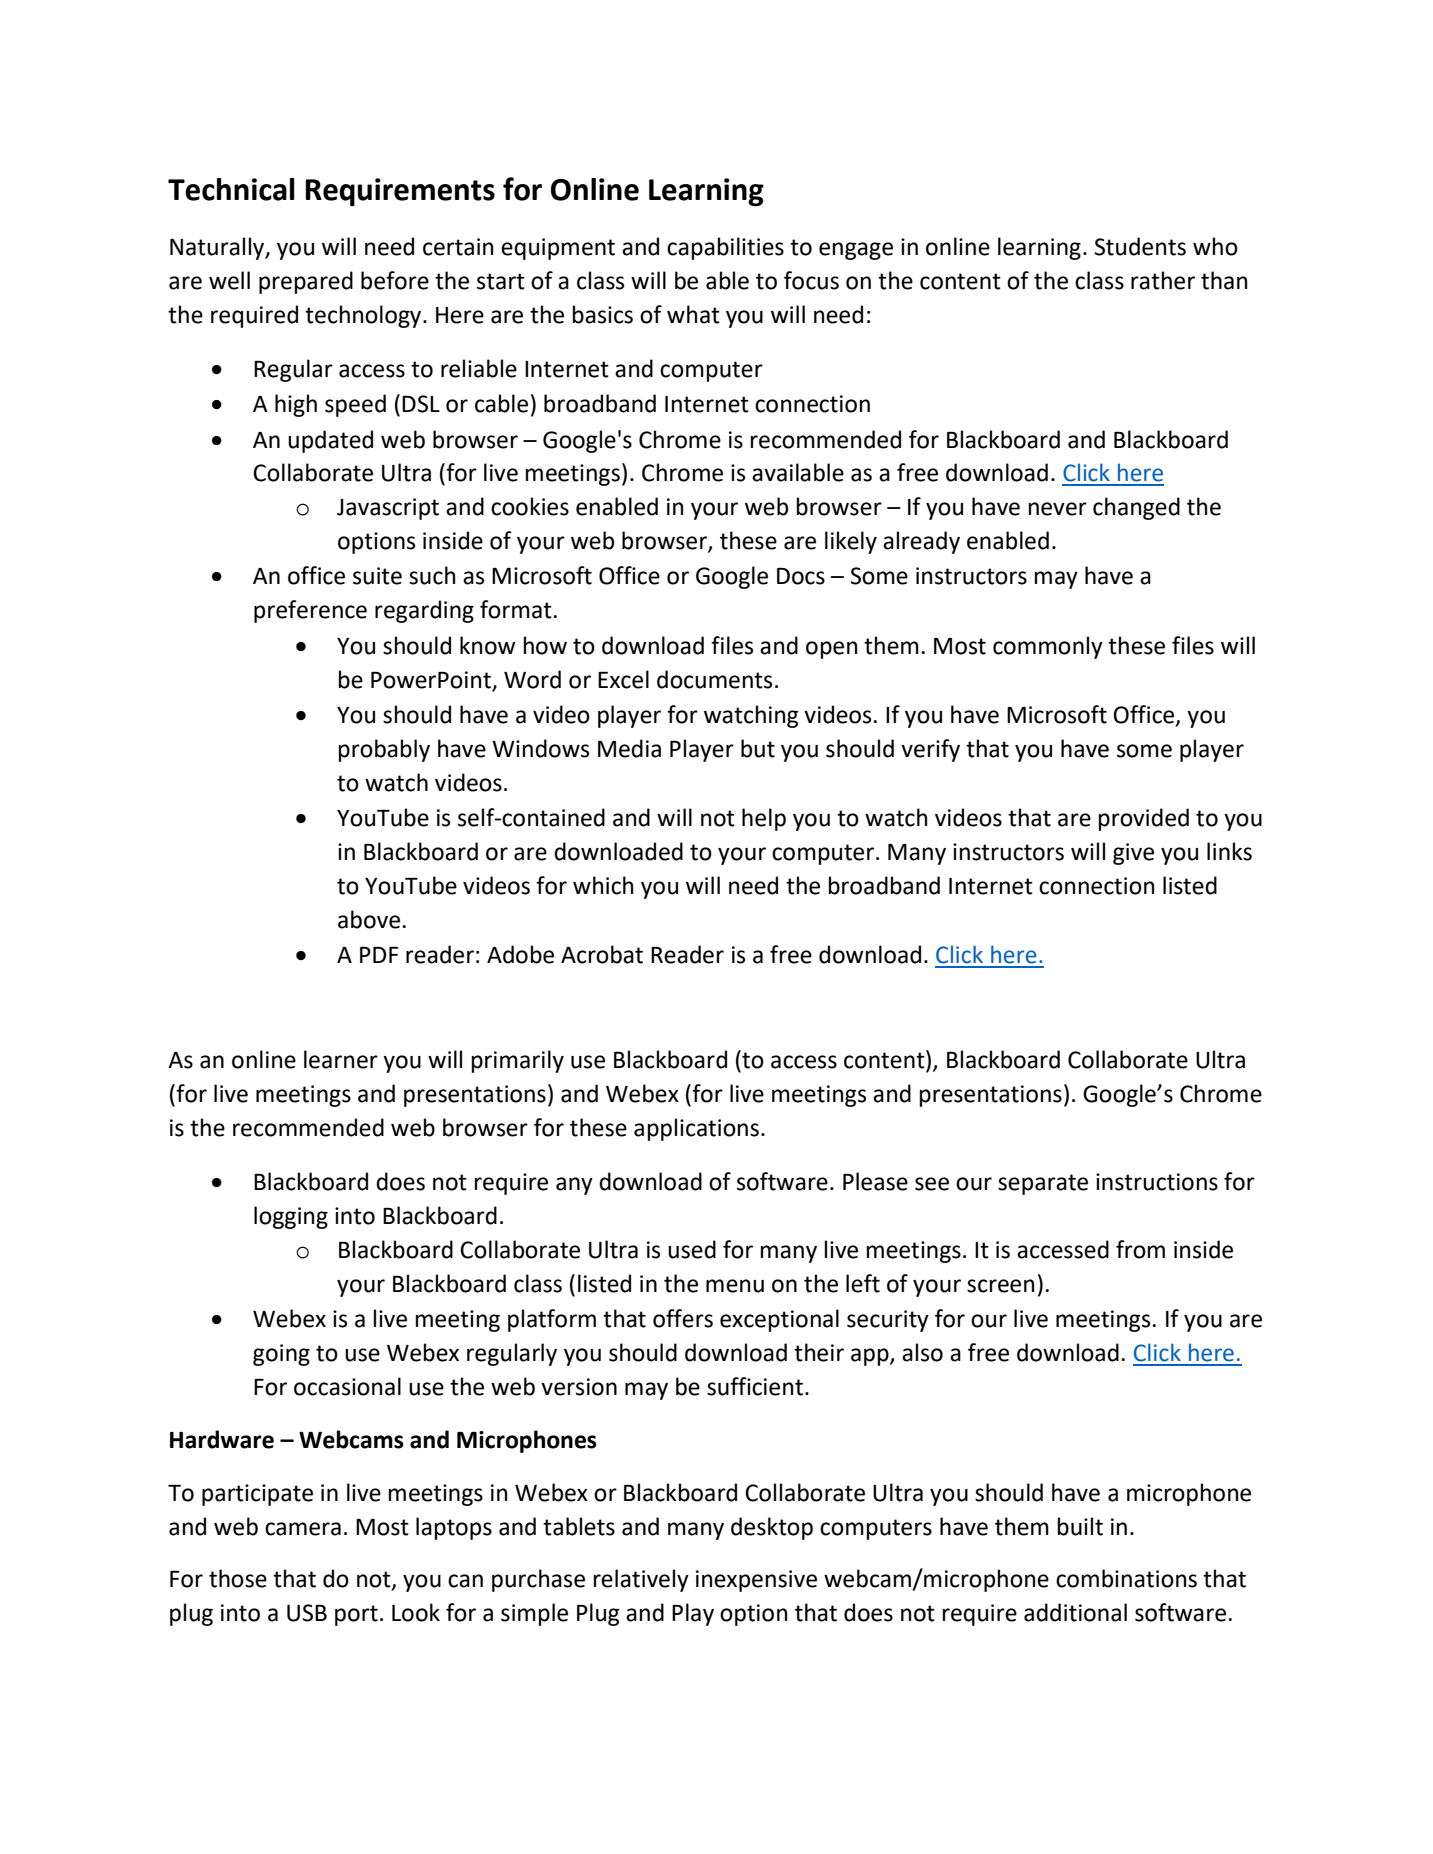  What do you see at coordinates (1133, 854) in the document?
I see `give` at bounding box center [1133, 854].
